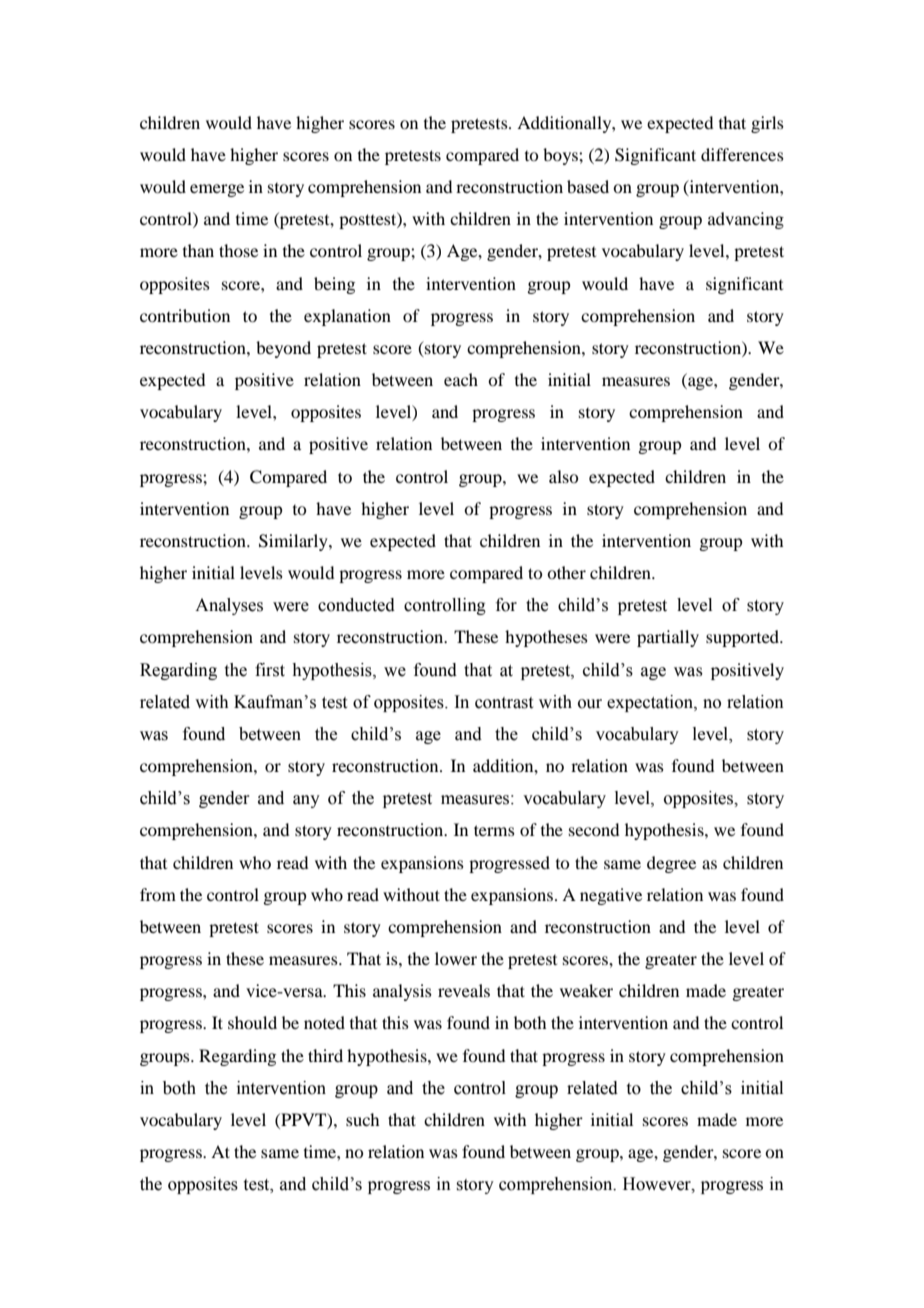 The width and height of the page is (924, 1308). I want to click on such, so click(362, 1119).
